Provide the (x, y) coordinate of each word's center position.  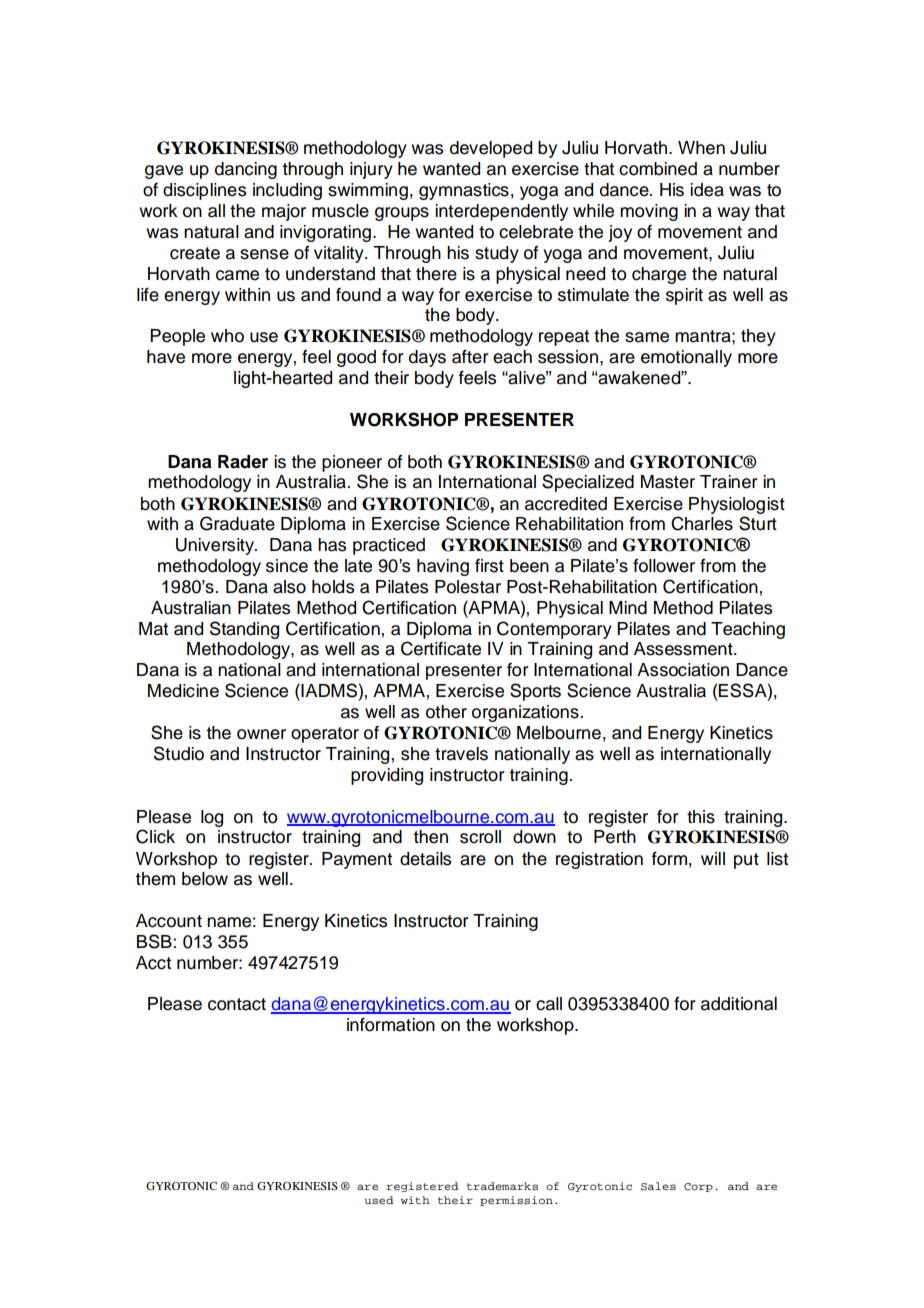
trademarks (502, 1186)
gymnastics (464, 191)
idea (707, 190)
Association (683, 670)
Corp (698, 1187)
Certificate (441, 648)
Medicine (183, 691)
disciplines (204, 191)
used (378, 1200)
